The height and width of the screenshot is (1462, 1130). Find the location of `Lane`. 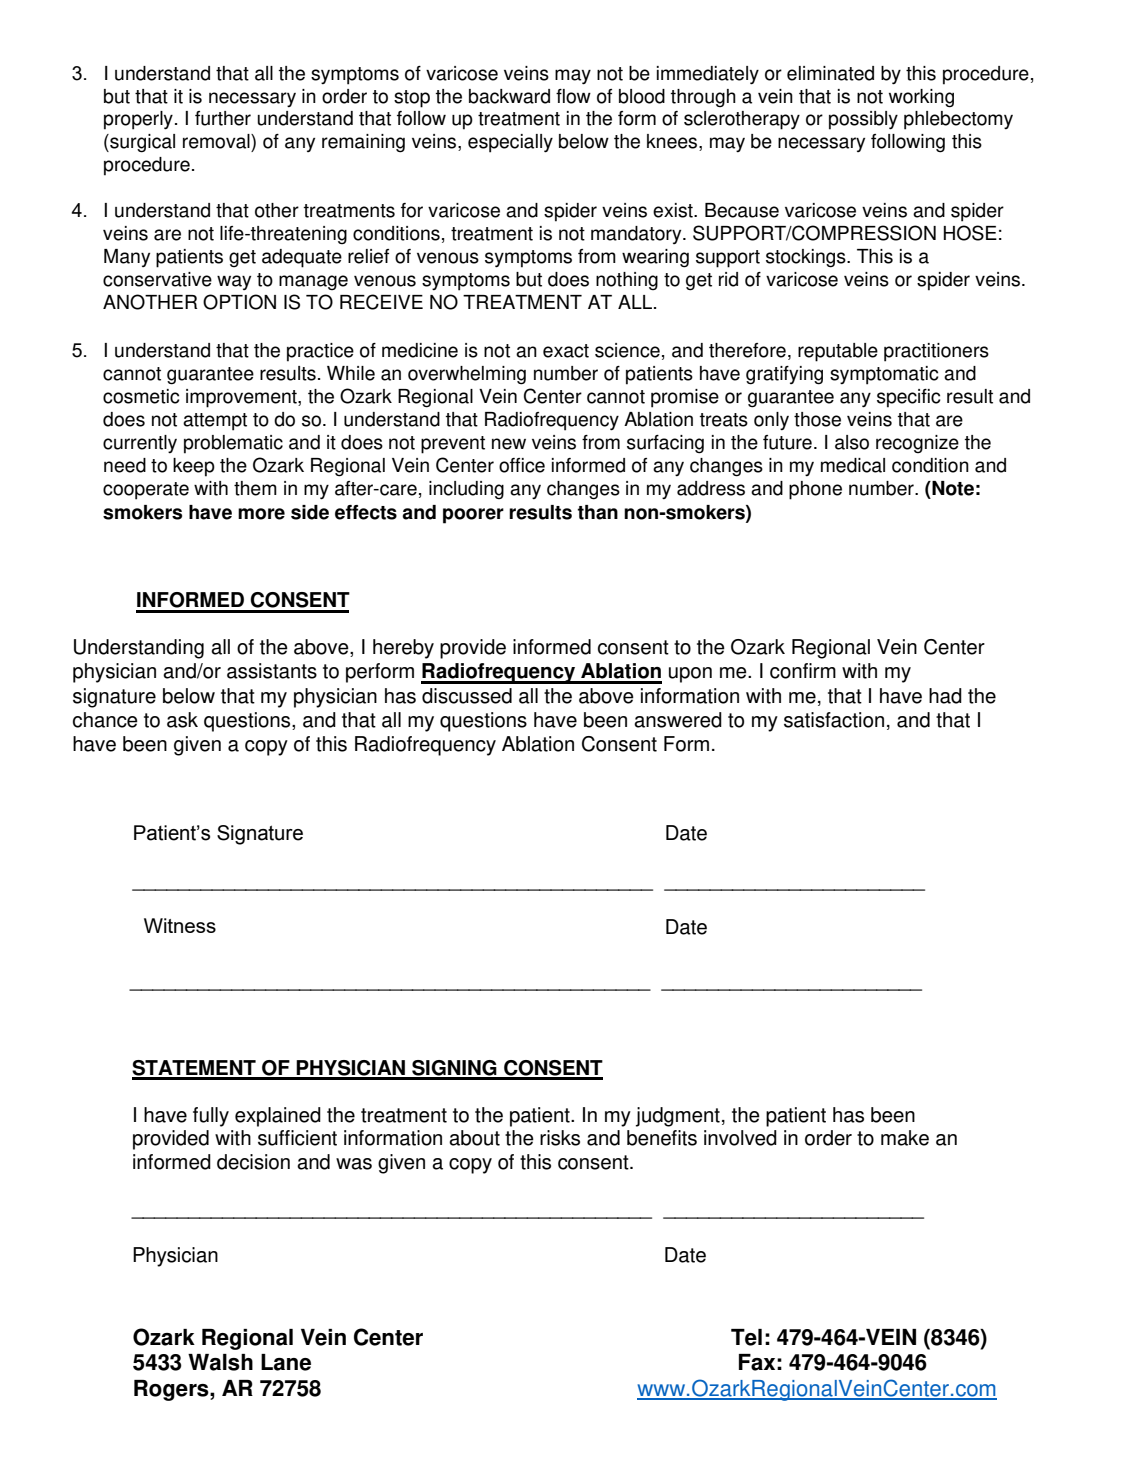

Lane is located at coordinates (286, 1362).
